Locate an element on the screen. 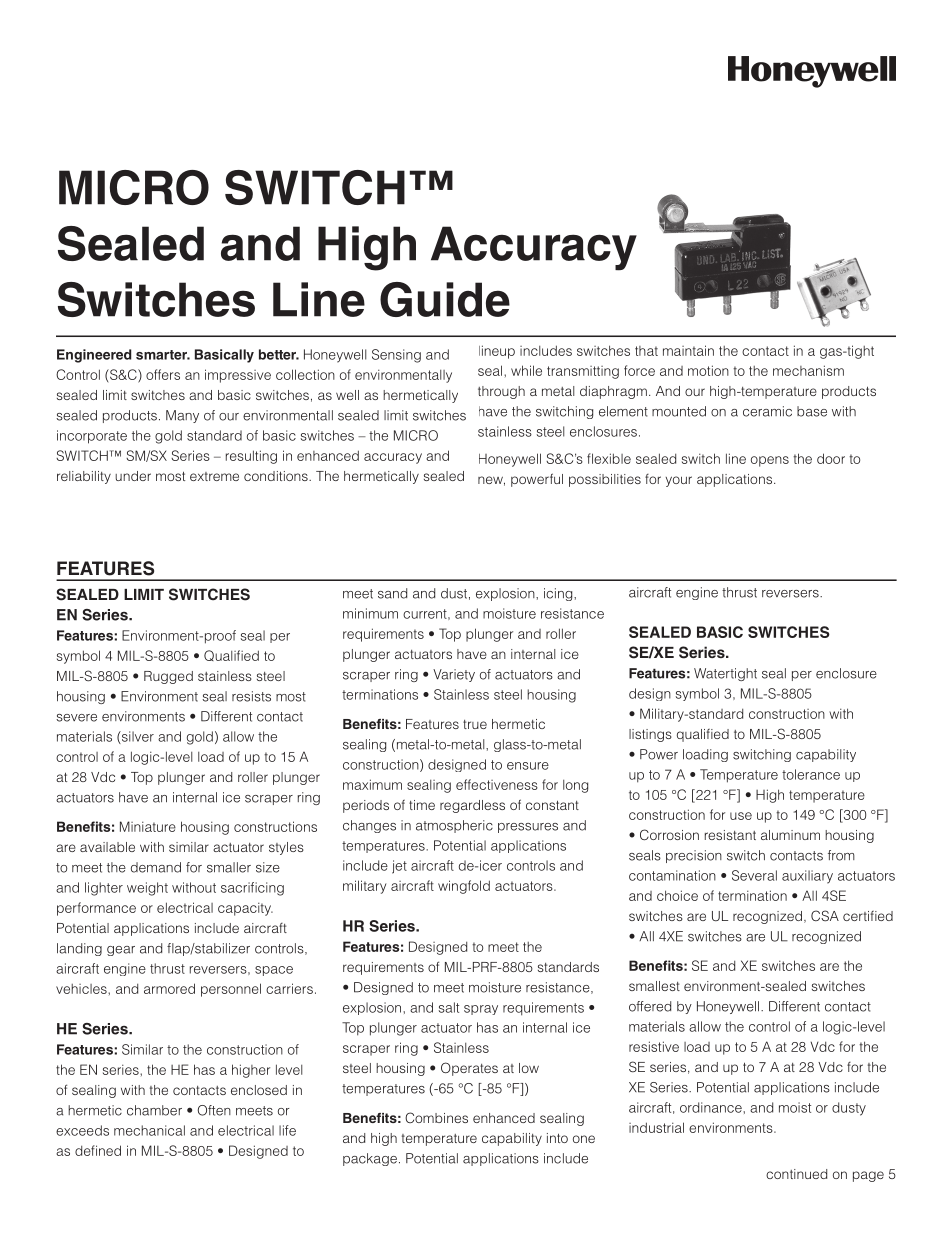 This screenshot has width=952, height=1233. tolerance is located at coordinates (811, 774).
